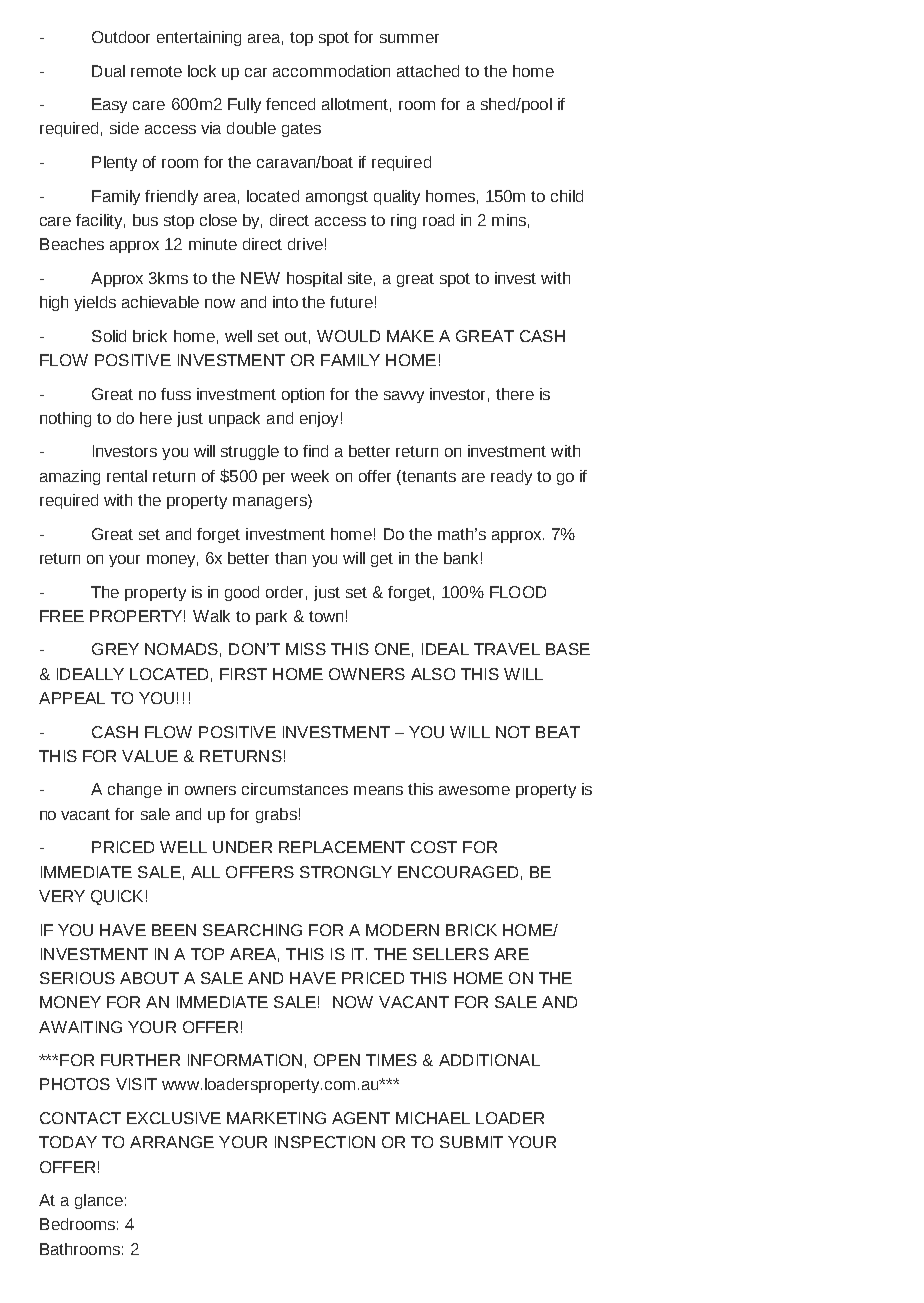 This screenshot has height=1303, width=924. I want to click on attached, so click(428, 71).
